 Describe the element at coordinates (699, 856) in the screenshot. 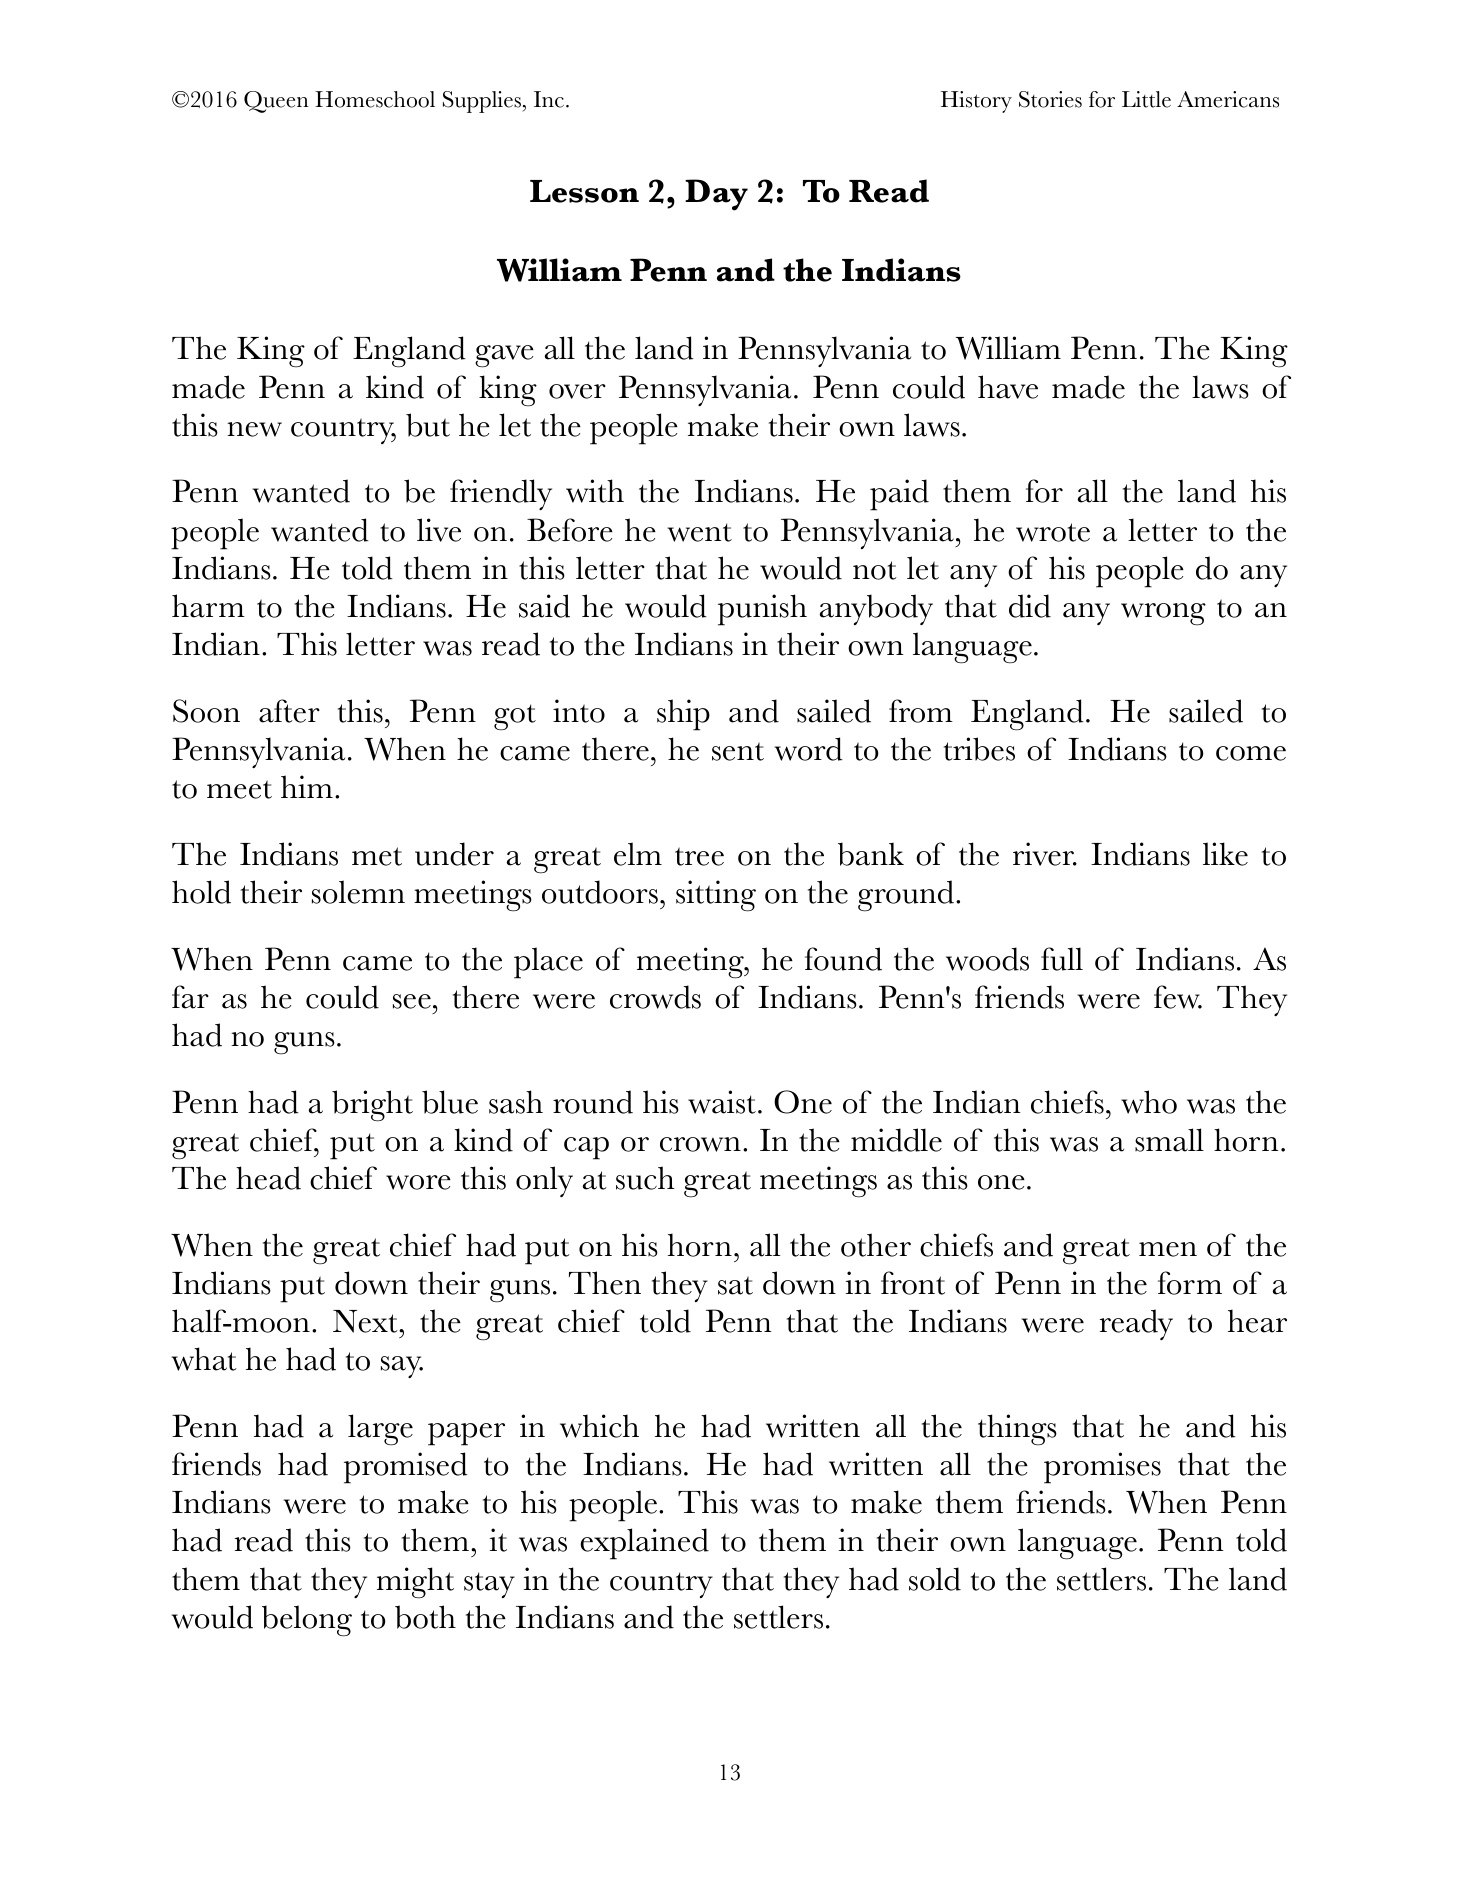

I see `tree` at that location.
